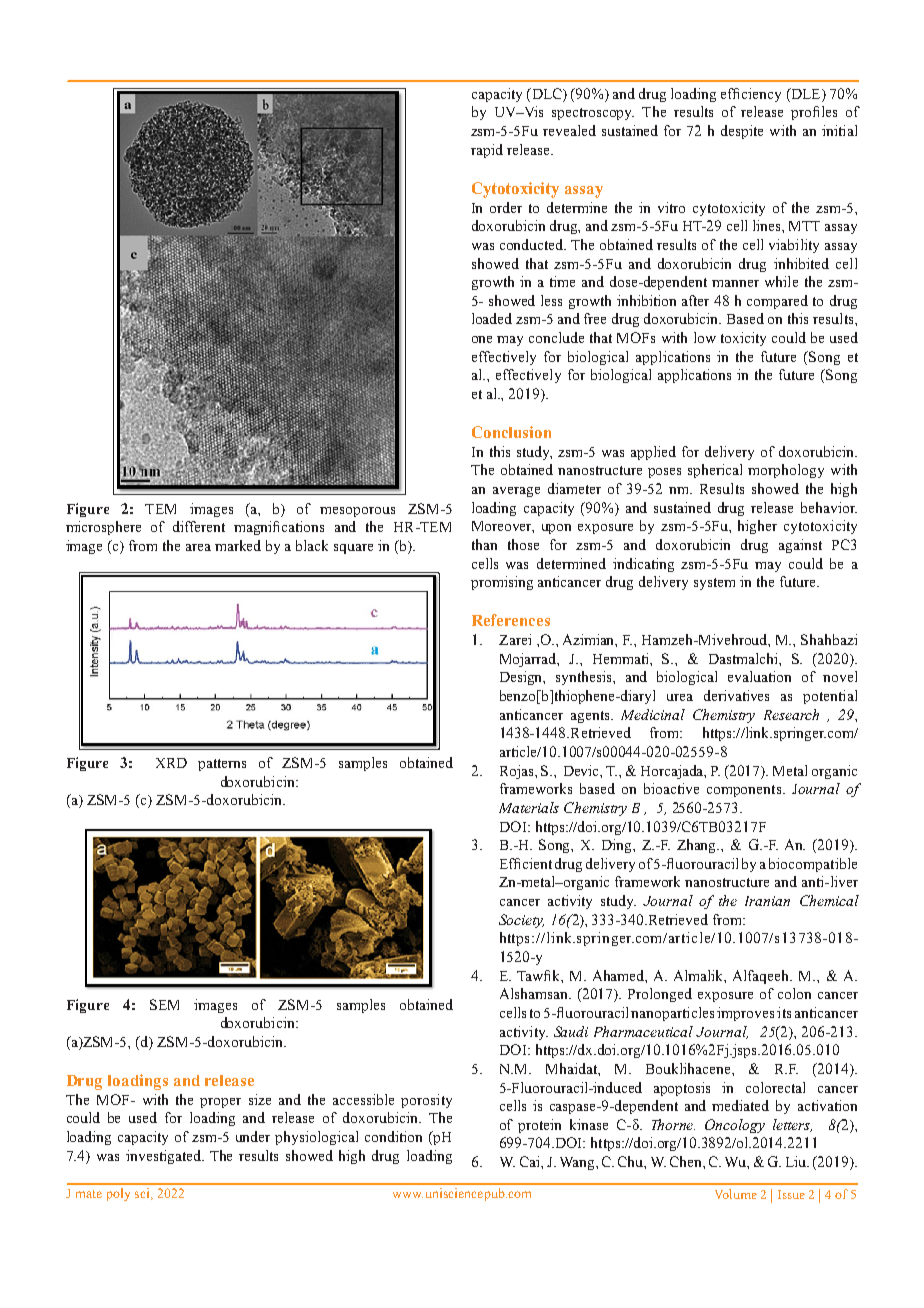 The image size is (924, 1308). What do you see at coordinates (487, 151) in the screenshot?
I see `rapid` at bounding box center [487, 151].
